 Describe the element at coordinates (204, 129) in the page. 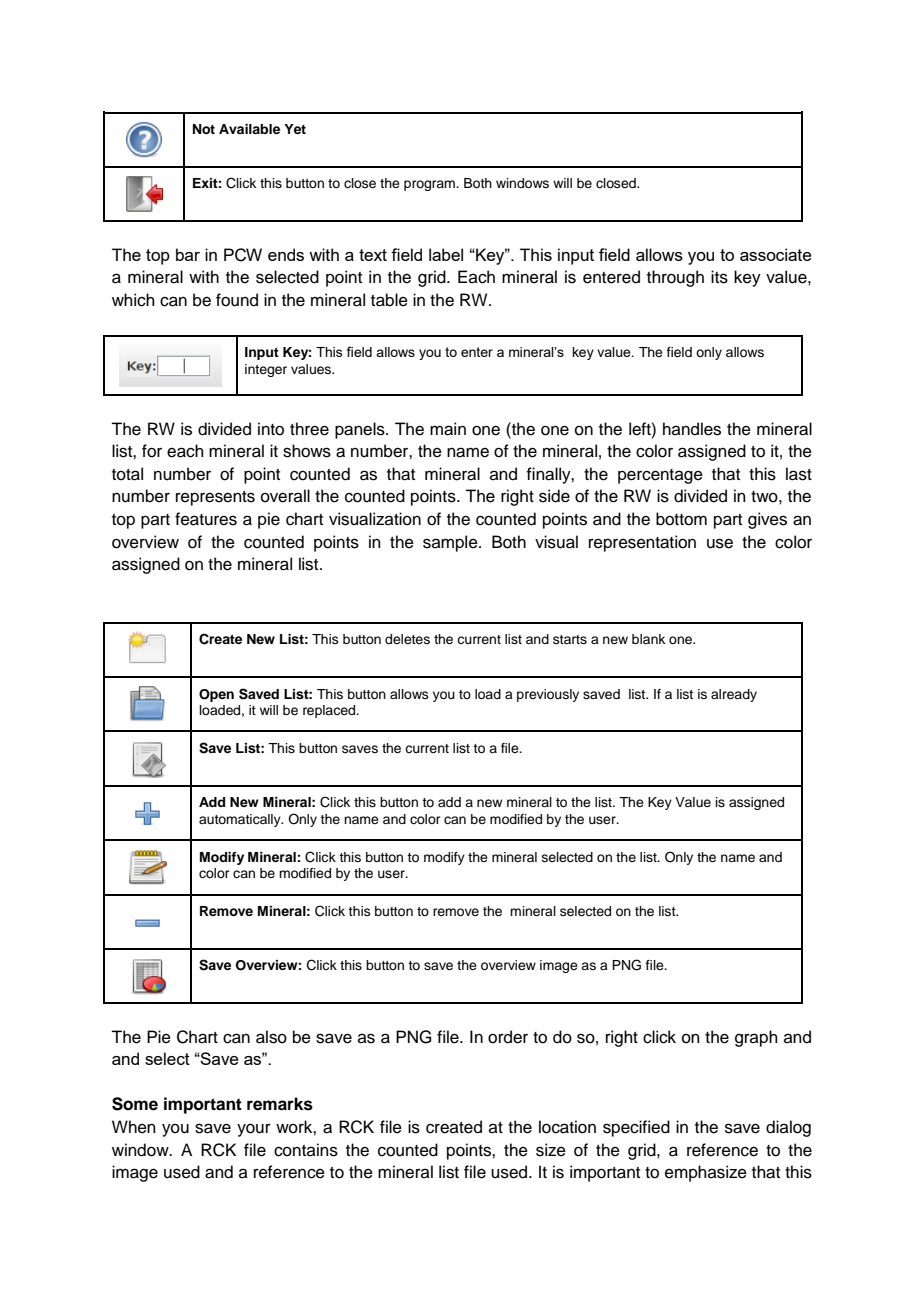

I see `Not` at that location.
